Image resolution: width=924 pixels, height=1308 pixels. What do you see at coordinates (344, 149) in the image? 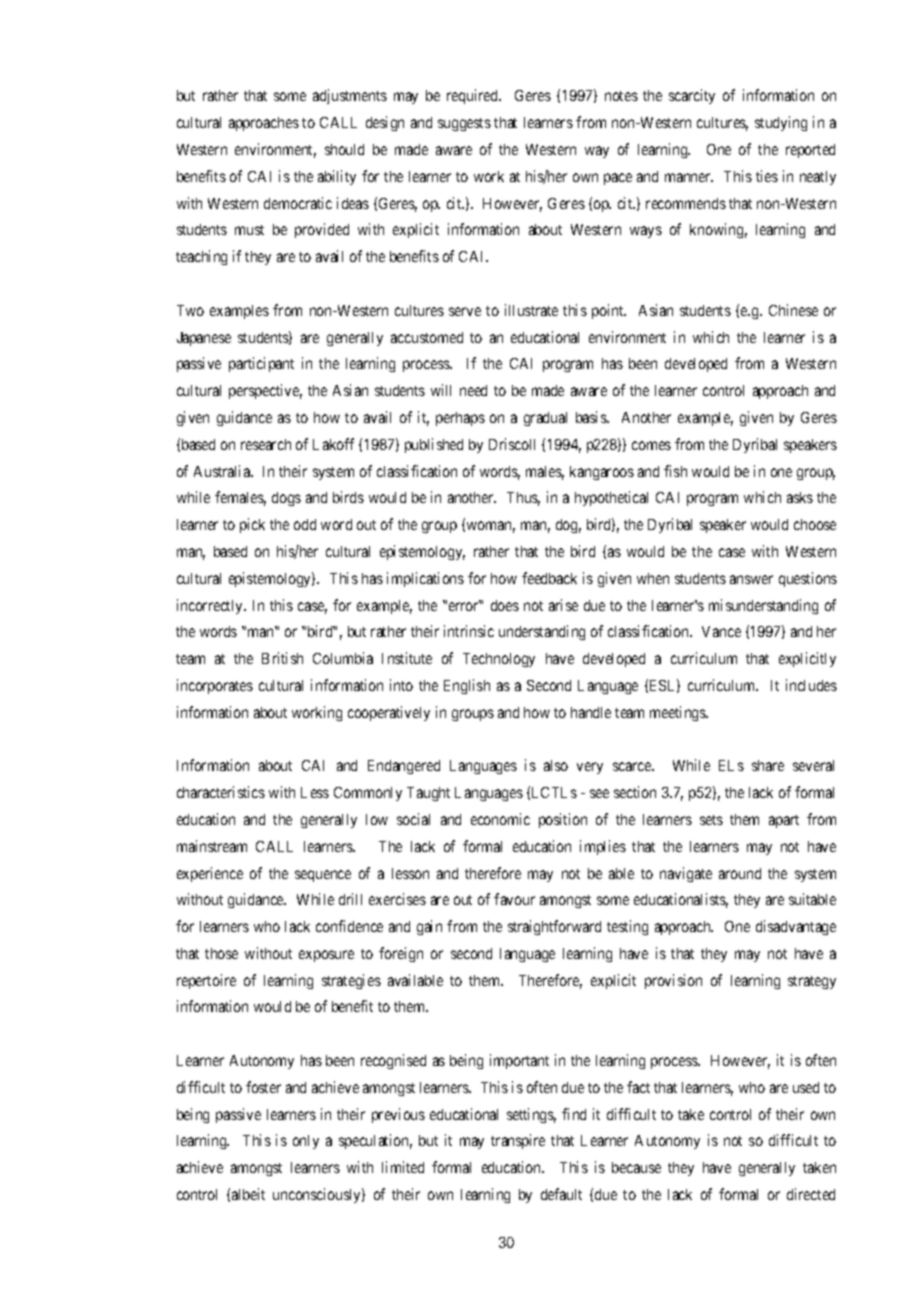
I see `should` at bounding box center [344, 149].
